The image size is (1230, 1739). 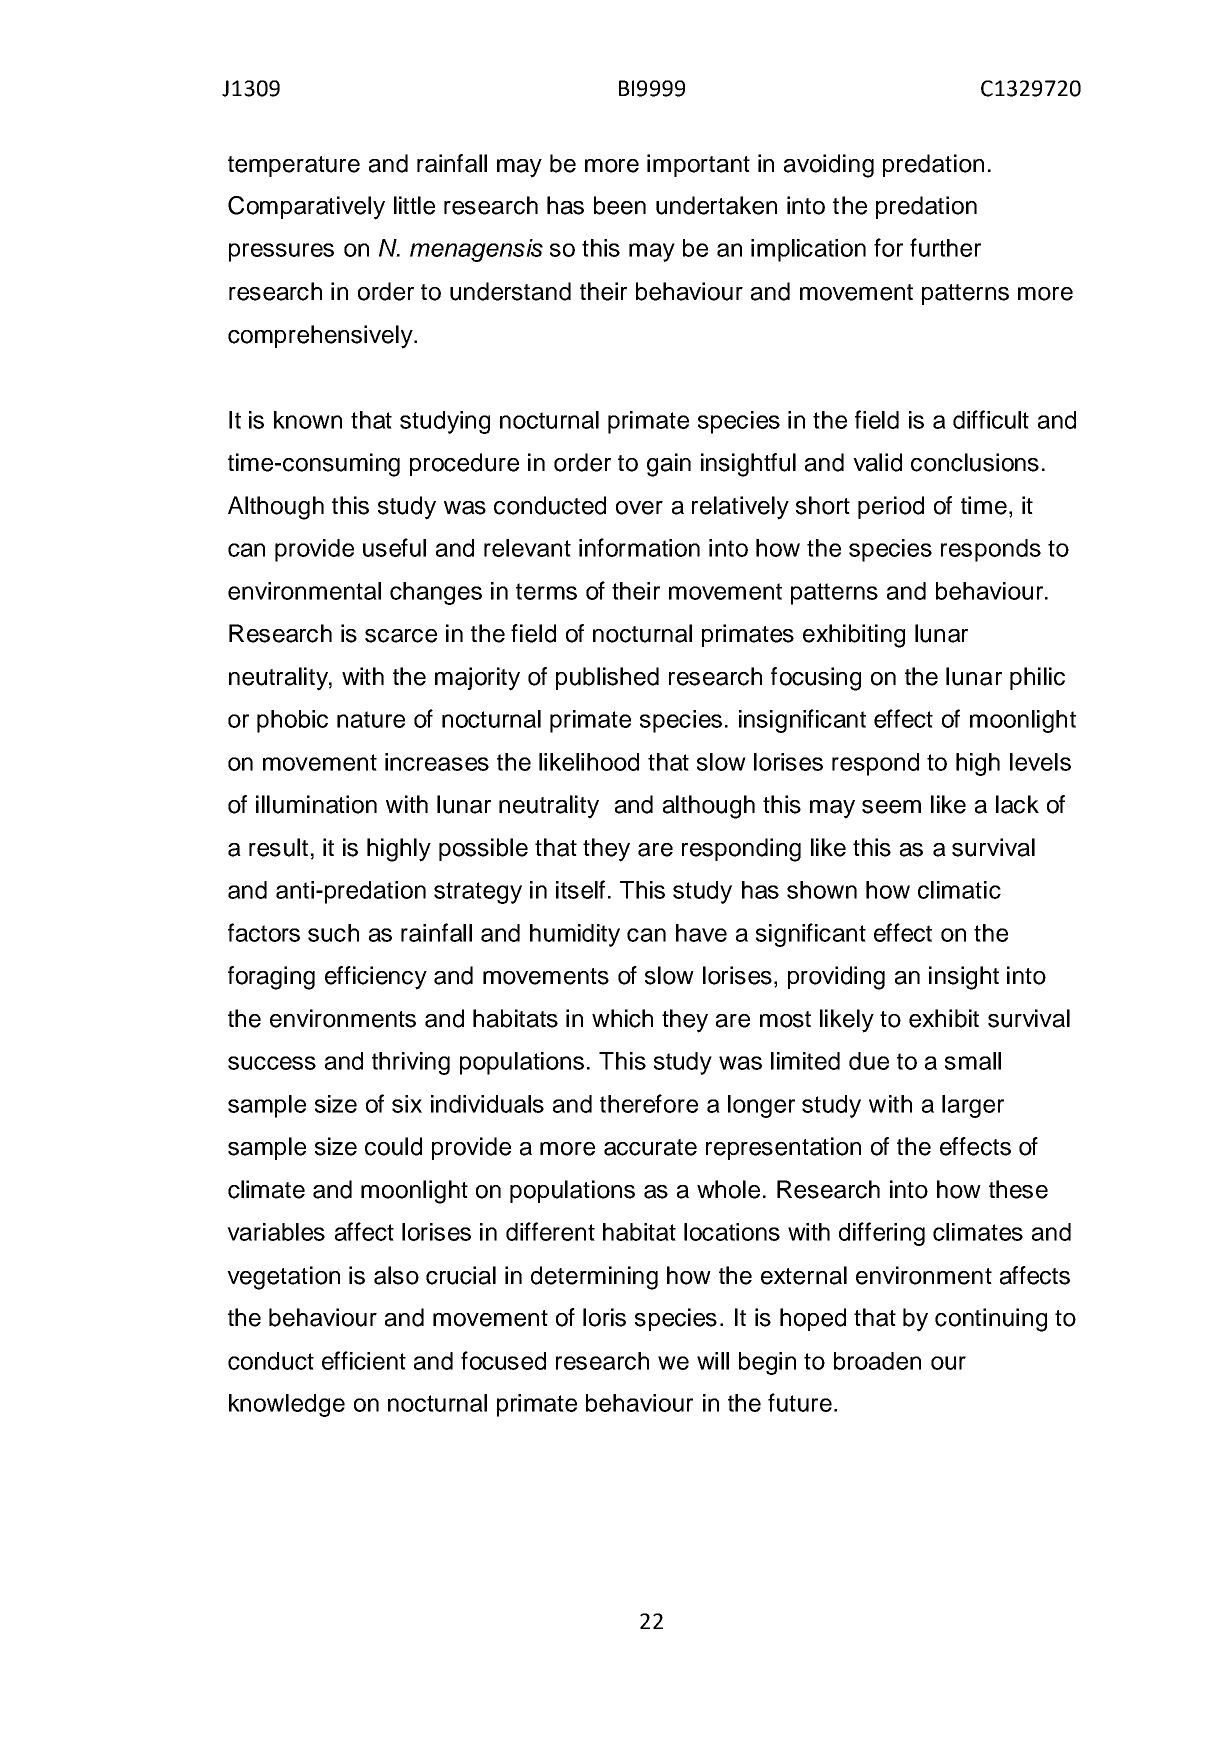 What do you see at coordinates (306, 208) in the document?
I see `Comparatively` at bounding box center [306, 208].
